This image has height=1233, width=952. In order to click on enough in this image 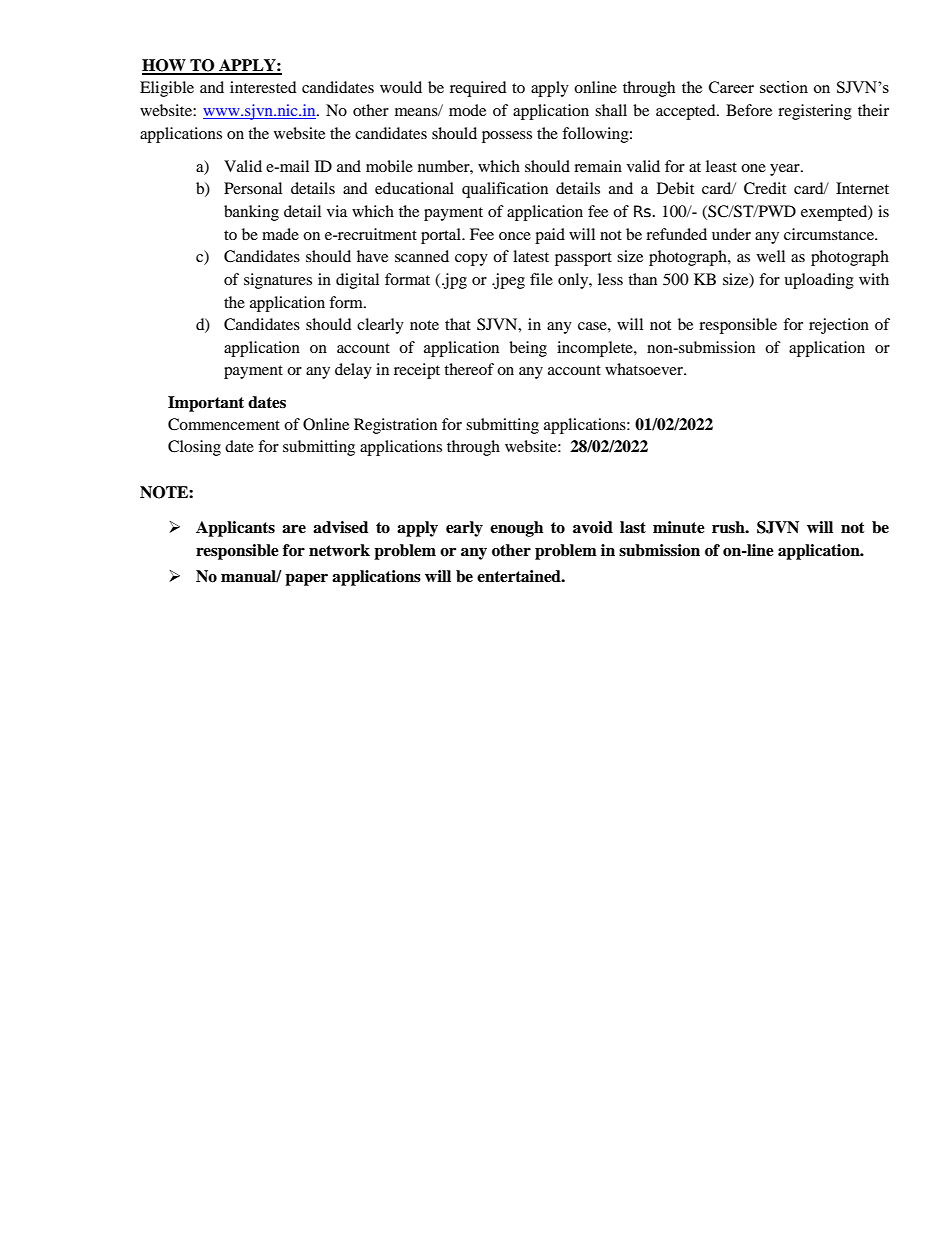, I will do `click(516, 529)`.
